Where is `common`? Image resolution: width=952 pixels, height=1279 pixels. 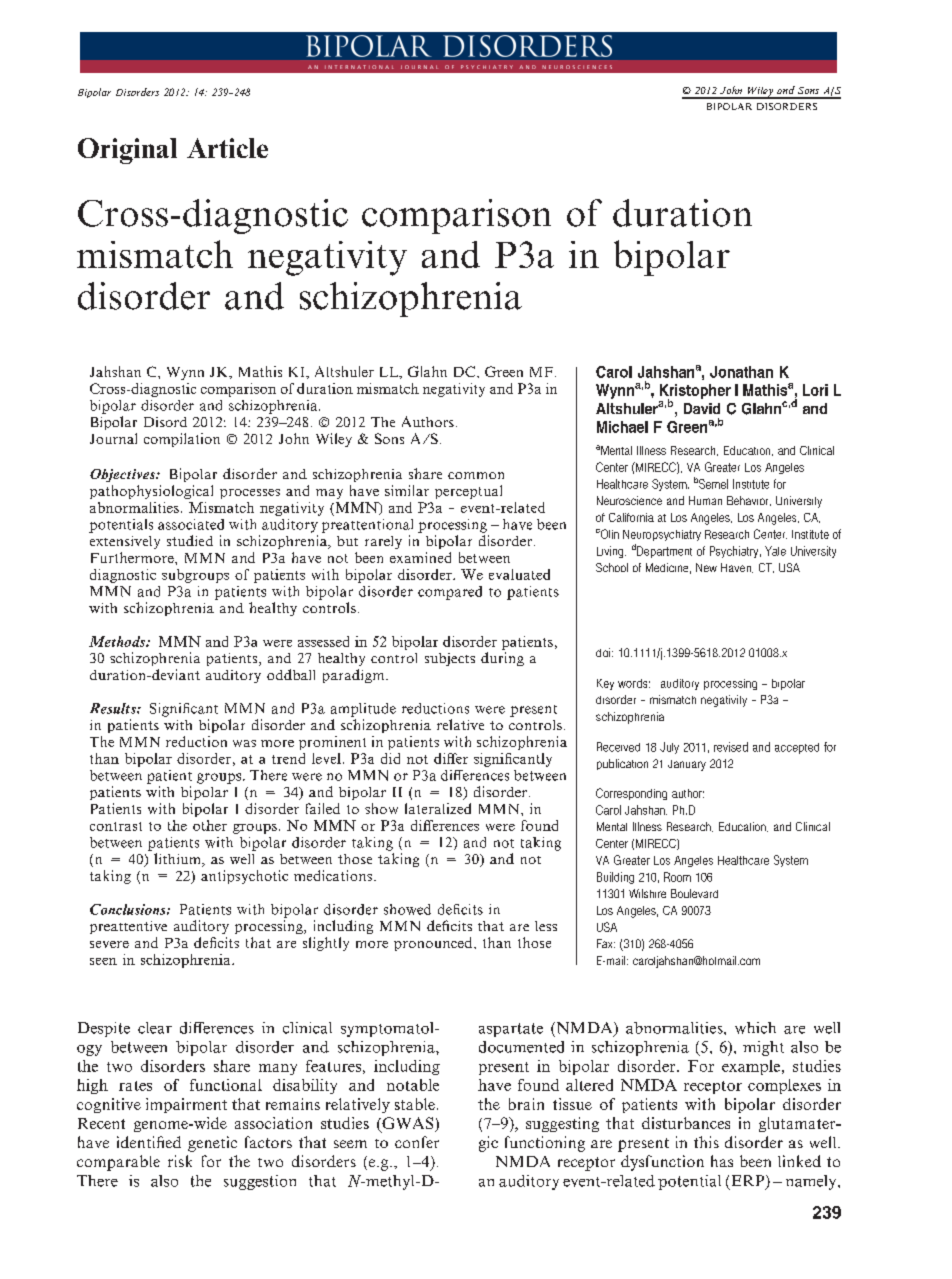
common is located at coordinates (476, 475).
